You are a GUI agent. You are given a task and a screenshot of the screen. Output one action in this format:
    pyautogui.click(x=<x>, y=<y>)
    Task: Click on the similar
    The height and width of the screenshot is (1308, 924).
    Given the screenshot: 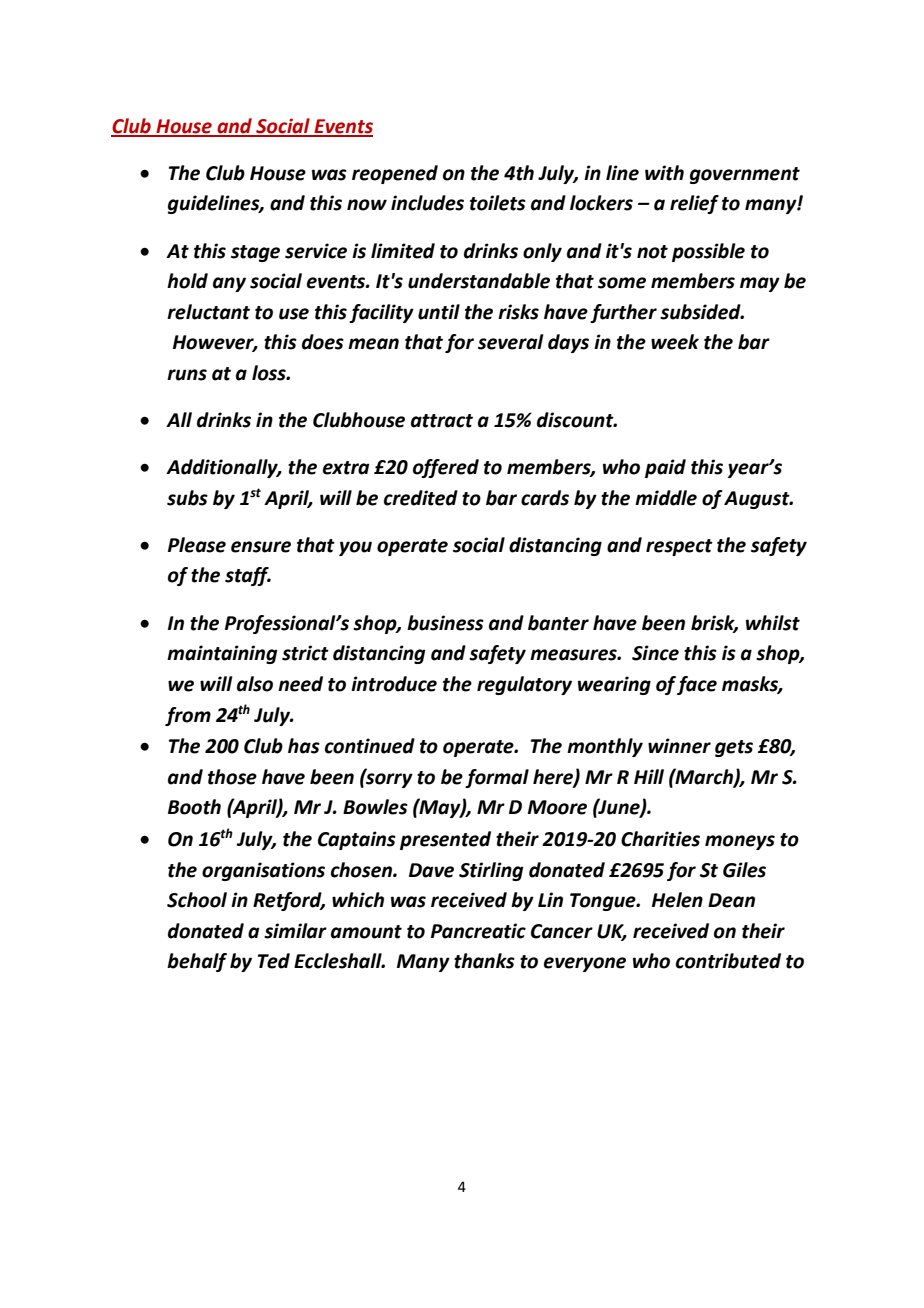 What is the action you would take?
    pyautogui.click(x=295, y=931)
